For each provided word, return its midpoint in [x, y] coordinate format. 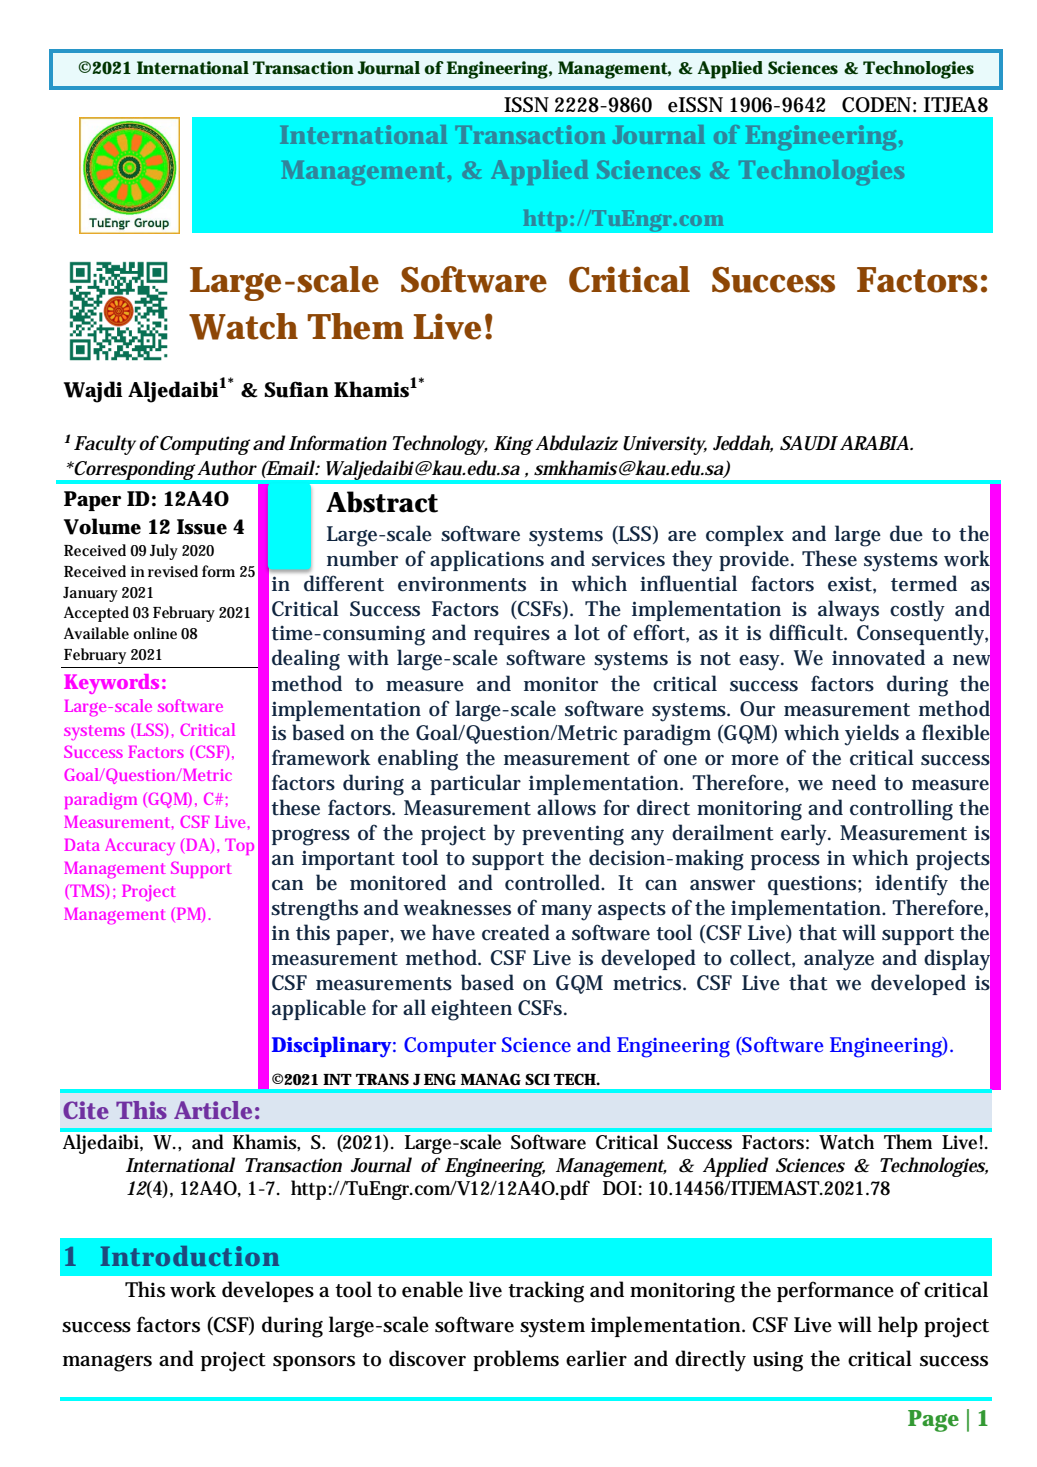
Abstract [382, 502]
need [854, 782]
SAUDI [809, 443]
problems [516, 1360]
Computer [450, 1047]
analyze [839, 960]
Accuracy [140, 846]
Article [213, 1110]
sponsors [314, 1363]
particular [475, 784]
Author [227, 468]
